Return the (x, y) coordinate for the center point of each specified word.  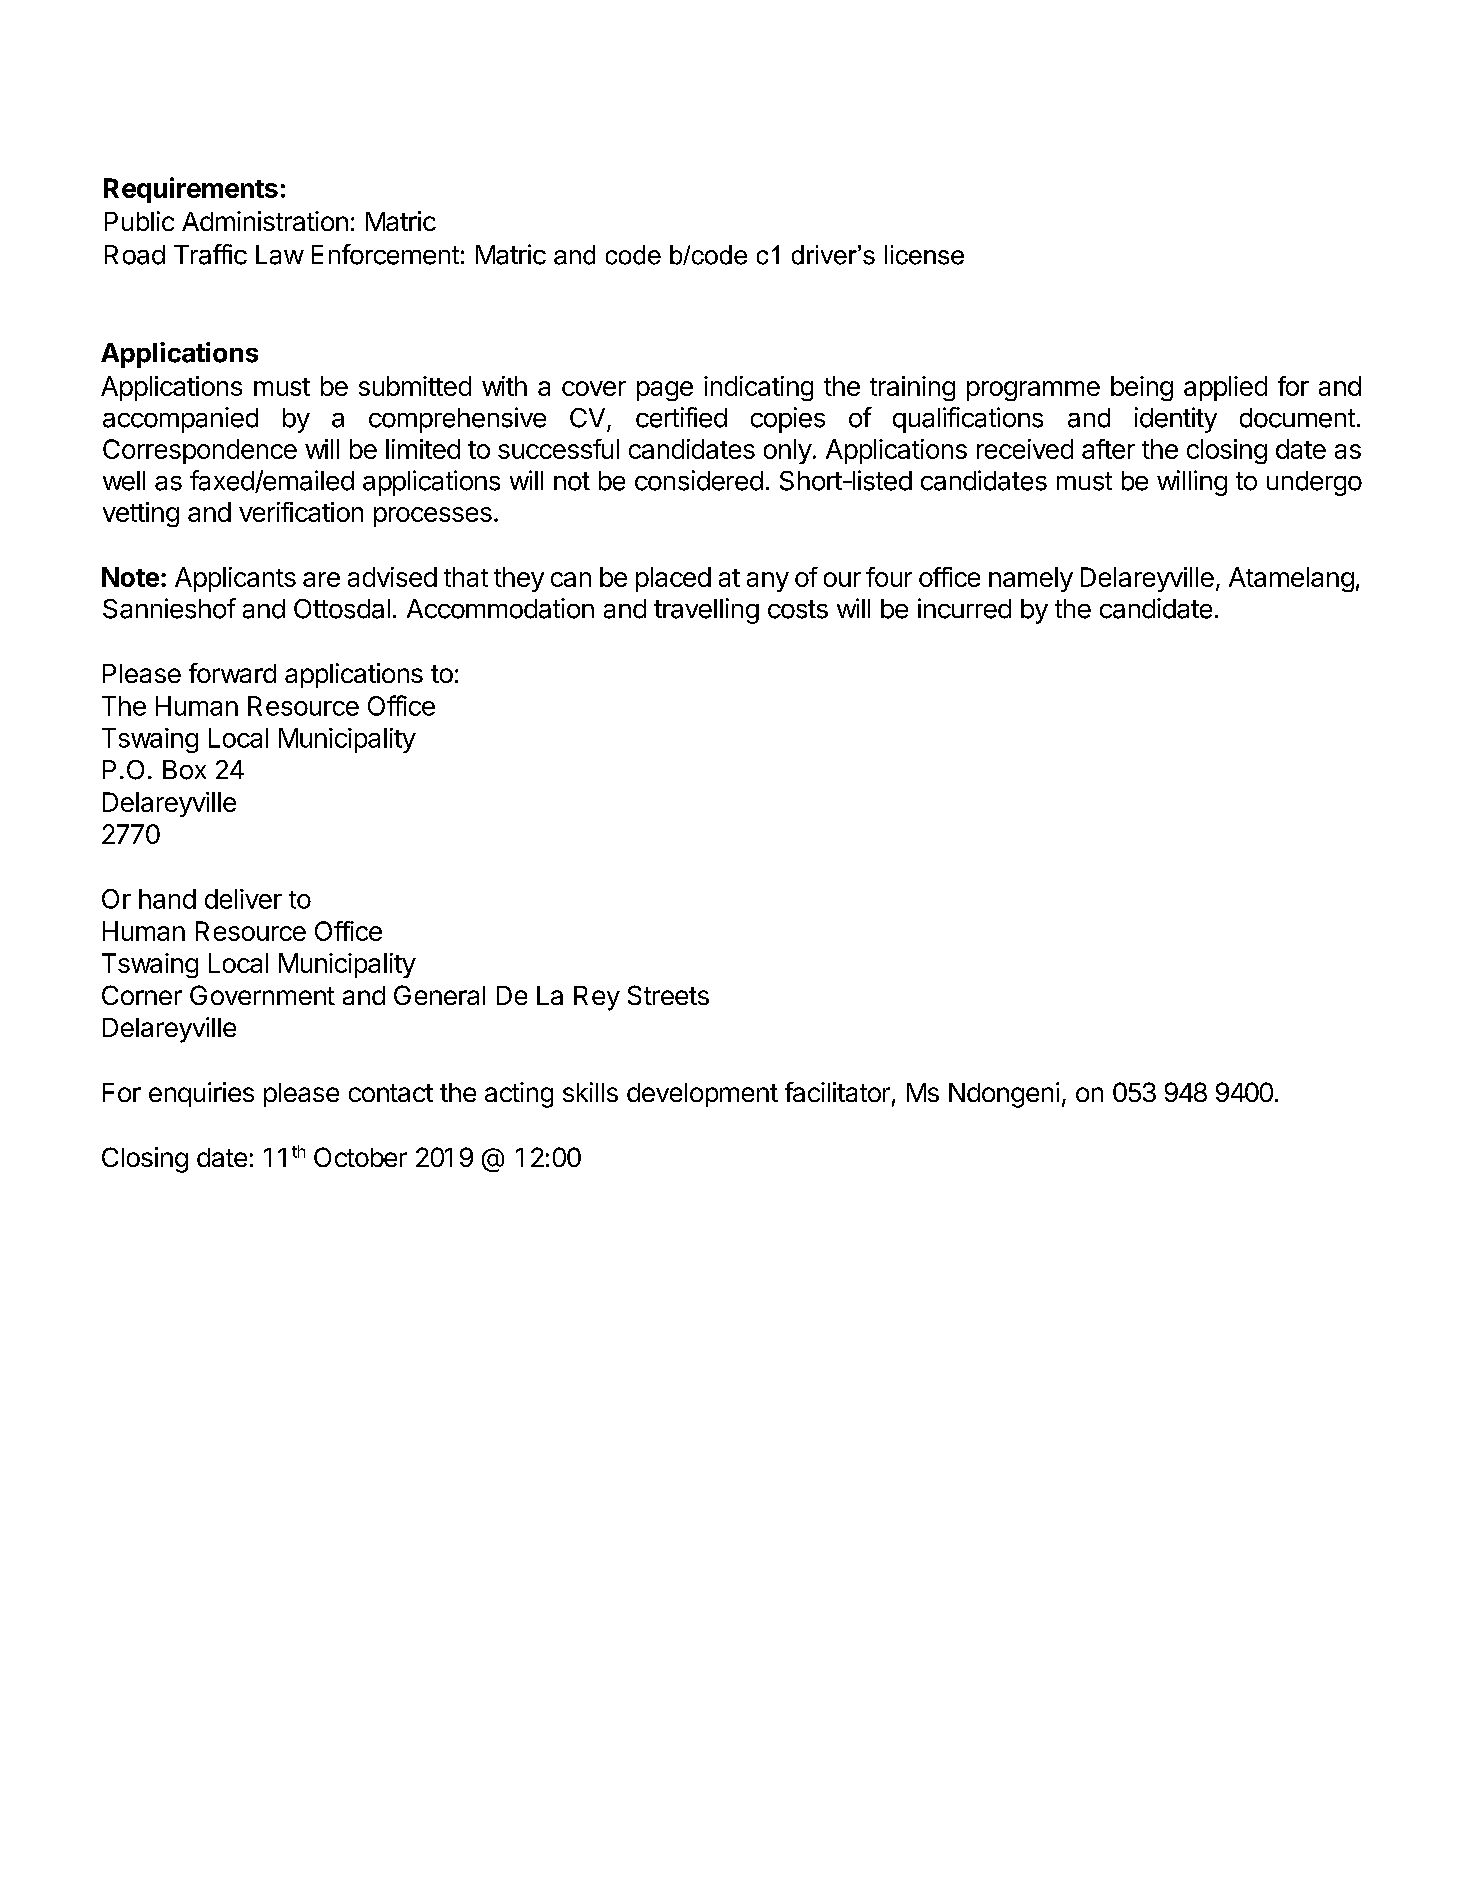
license (924, 255)
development (702, 1095)
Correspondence (200, 451)
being (1142, 388)
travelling (706, 611)
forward (232, 673)
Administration (265, 221)
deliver (243, 899)
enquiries (201, 1094)
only (788, 451)
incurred (964, 608)
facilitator (837, 1092)
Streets (668, 995)
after (1108, 449)
